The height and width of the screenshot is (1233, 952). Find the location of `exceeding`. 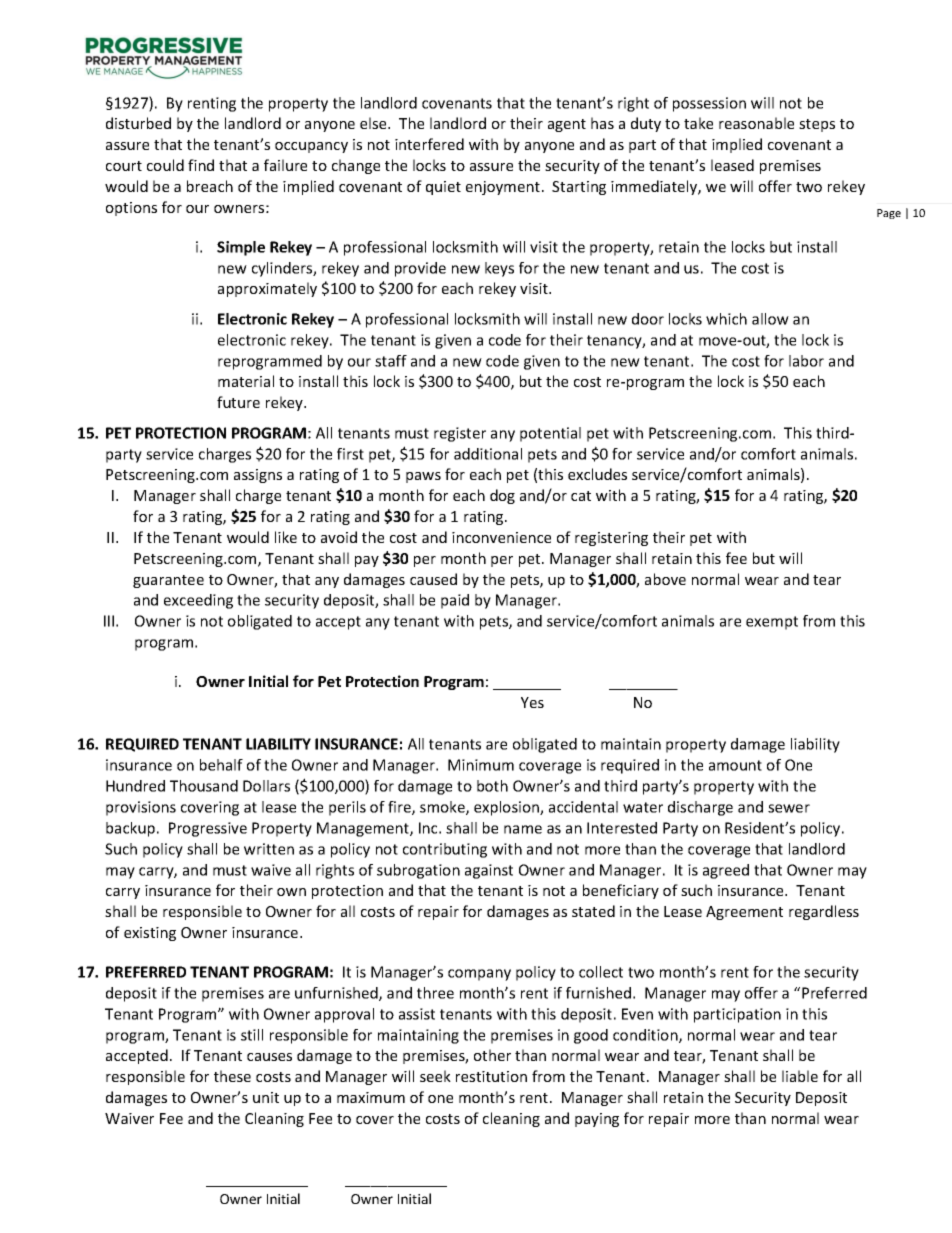

exceeding is located at coordinates (198, 601).
